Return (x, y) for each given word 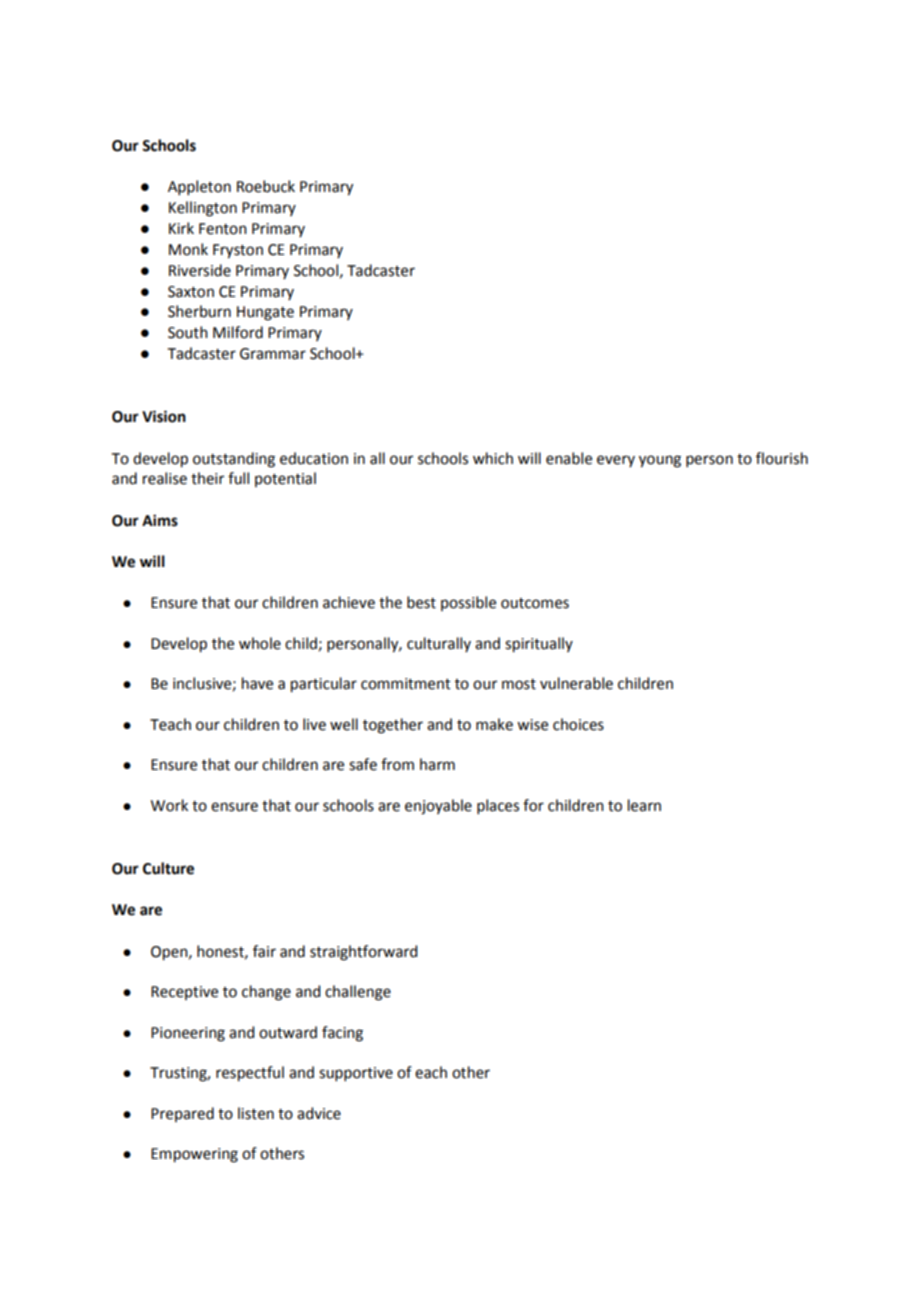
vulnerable (576, 683)
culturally (439, 644)
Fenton (223, 229)
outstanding (234, 460)
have (257, 683)
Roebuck (266, 186)
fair (264, 951)
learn (644, 805)
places (498, 806)
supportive (356, 1074)
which (493, 458)
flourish (782, 458)
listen (256, 1113)
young (660, 461)
